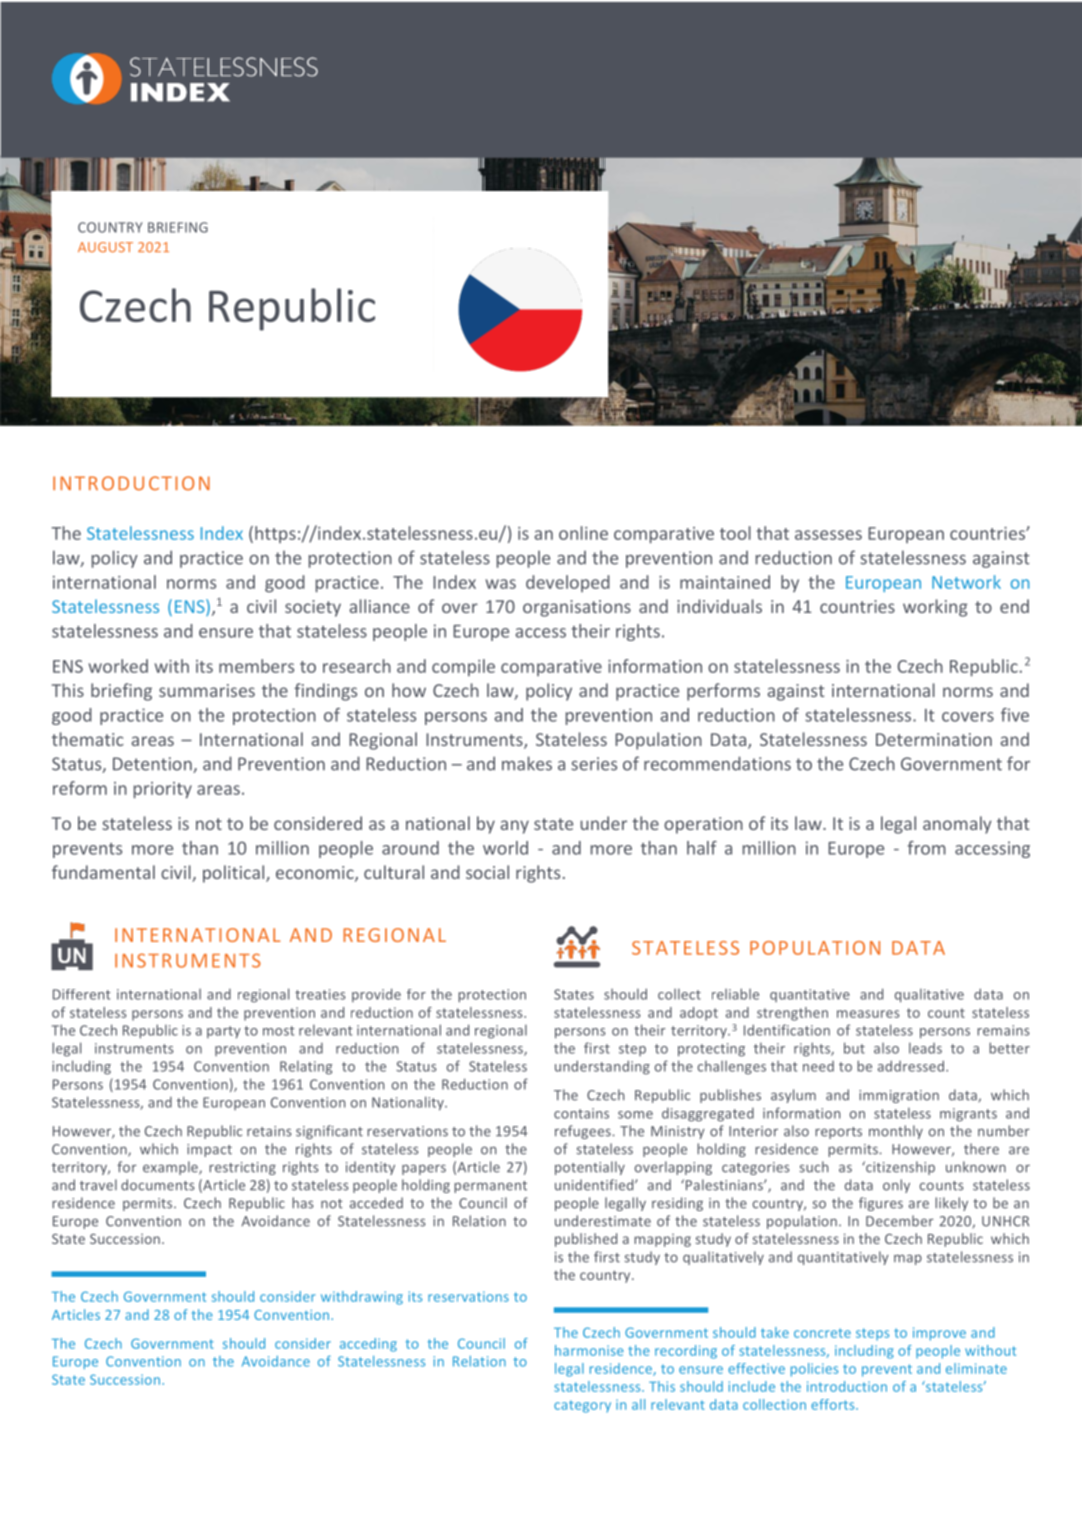  I want to click on has, so click(302, 1203).
